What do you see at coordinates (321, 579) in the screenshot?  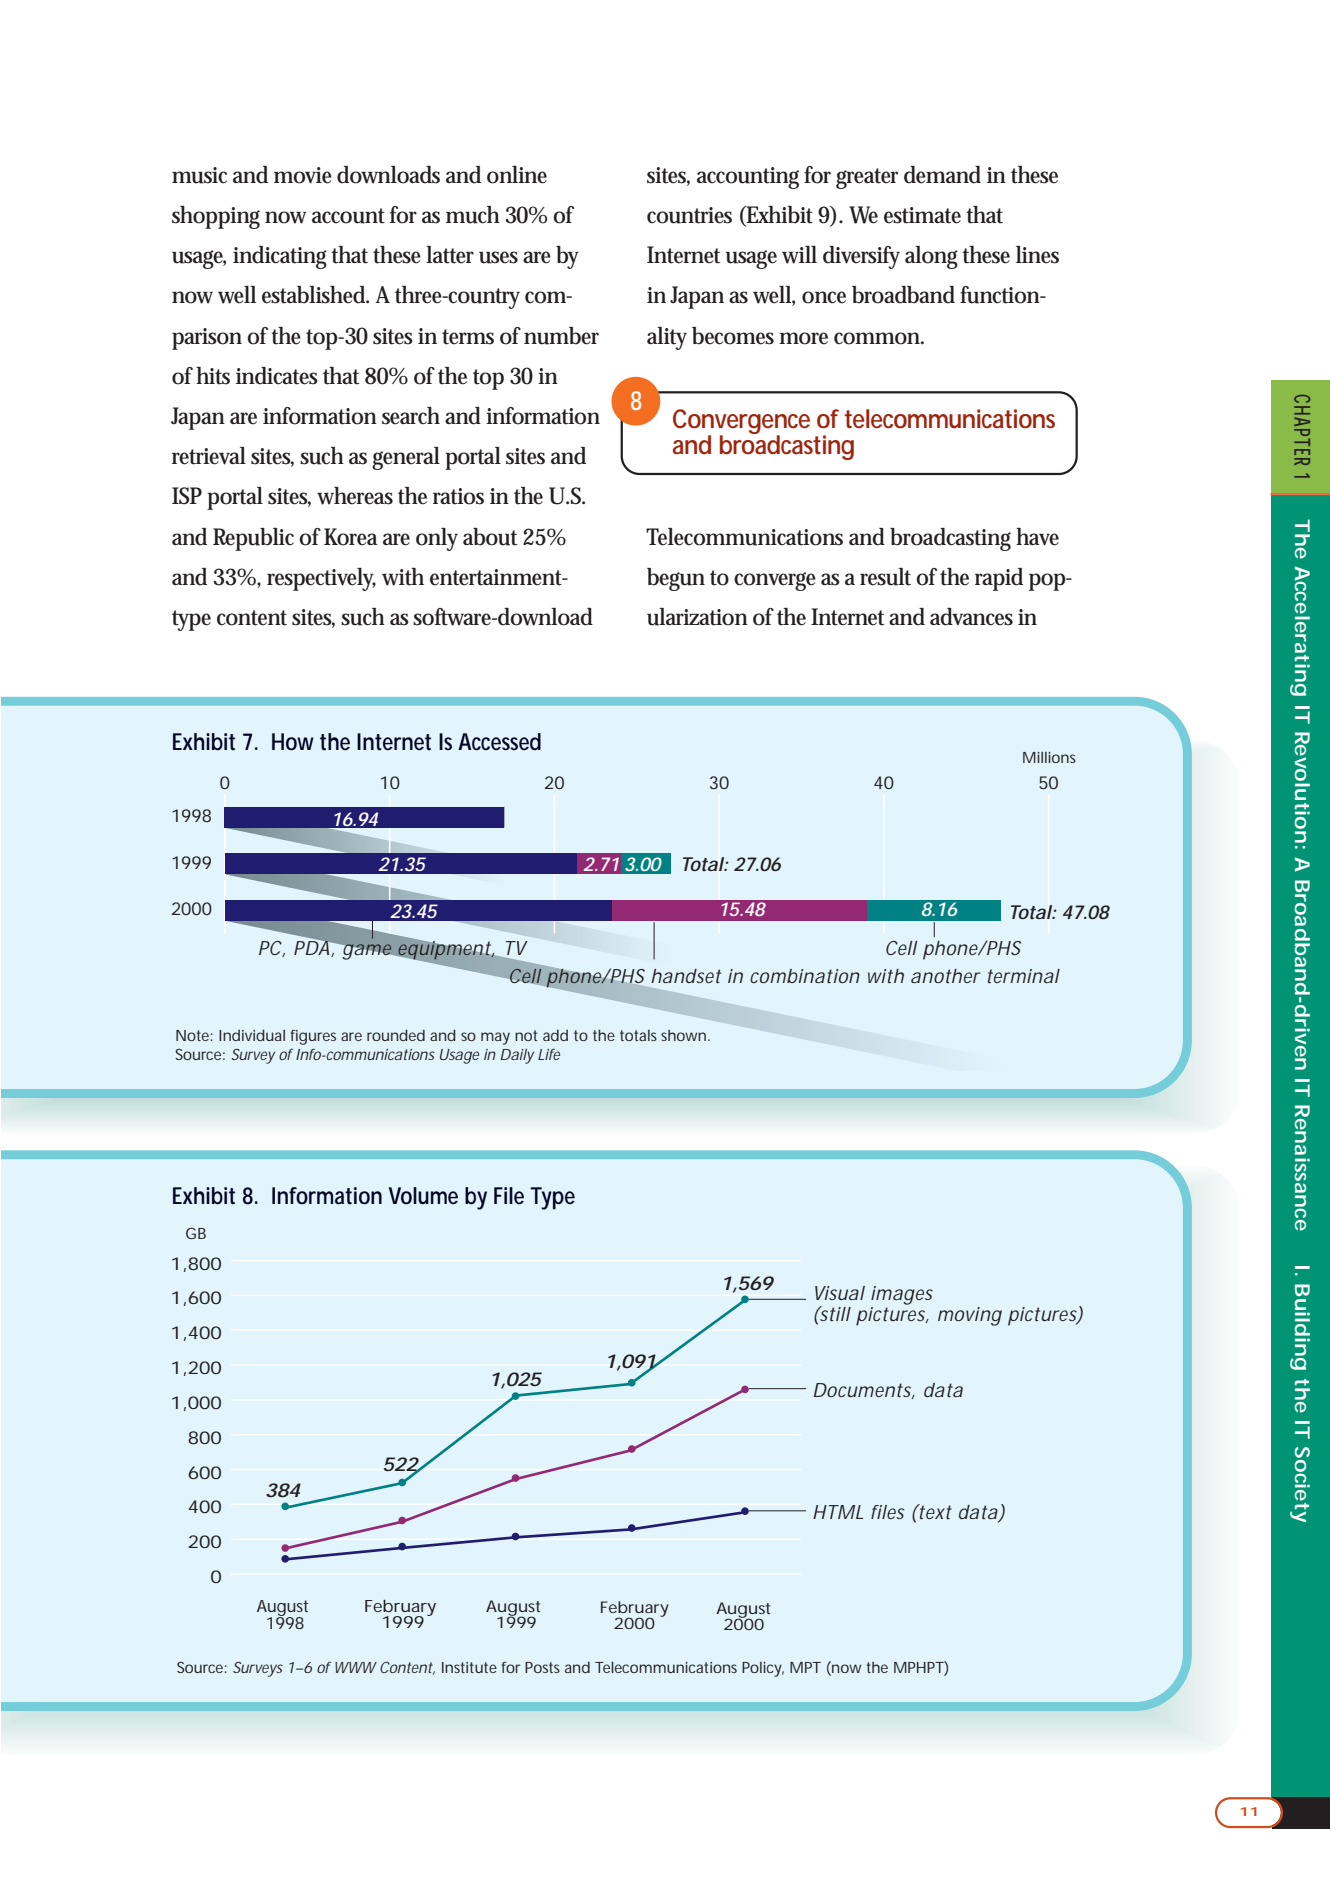 I see `respectively` at bounding box center [321, 579].
